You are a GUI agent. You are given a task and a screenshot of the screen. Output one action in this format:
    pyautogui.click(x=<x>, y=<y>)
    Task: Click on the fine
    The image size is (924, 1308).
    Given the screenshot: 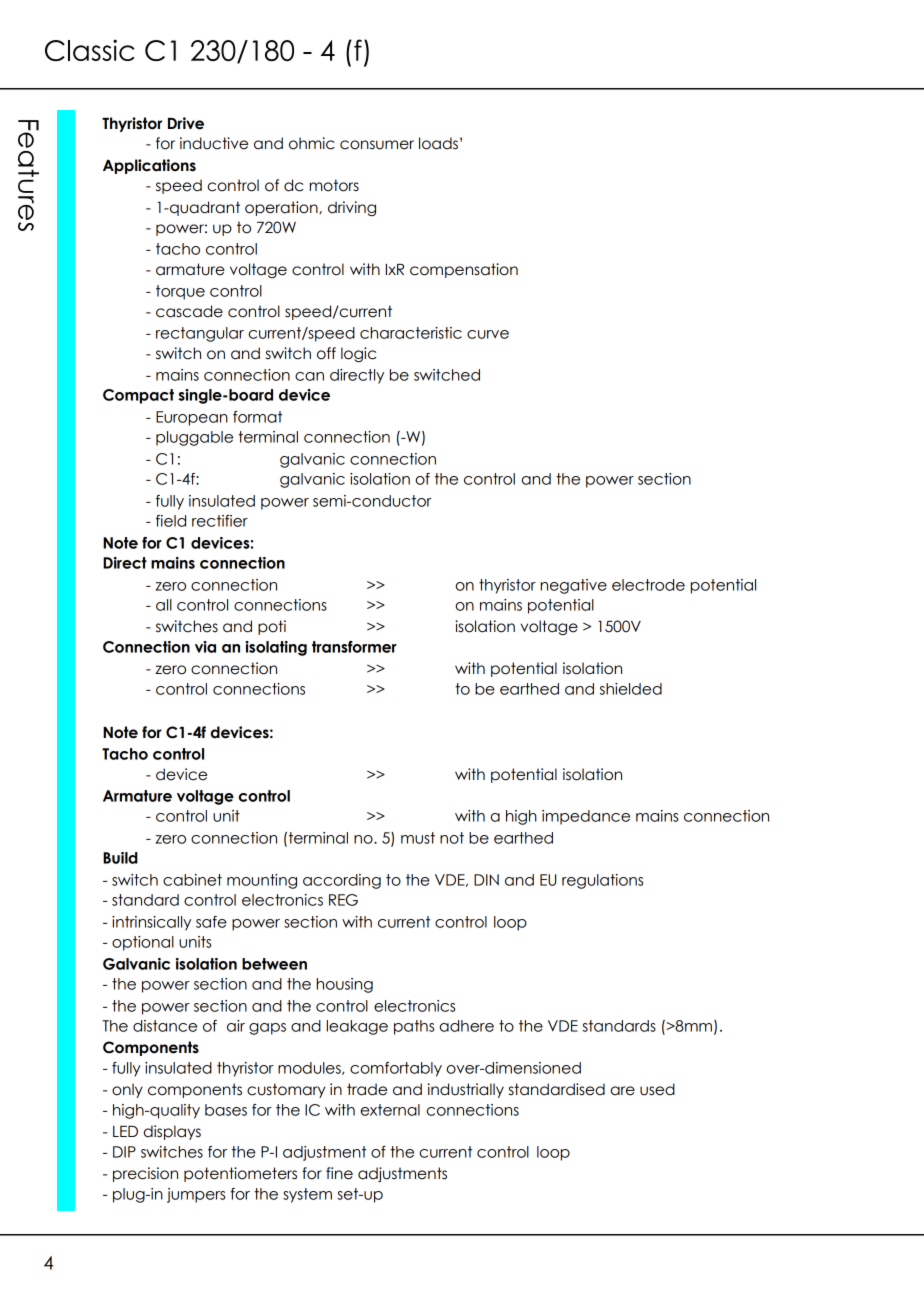 What is the action you would take?
    pyautogui.click(x=339, y=1173)
